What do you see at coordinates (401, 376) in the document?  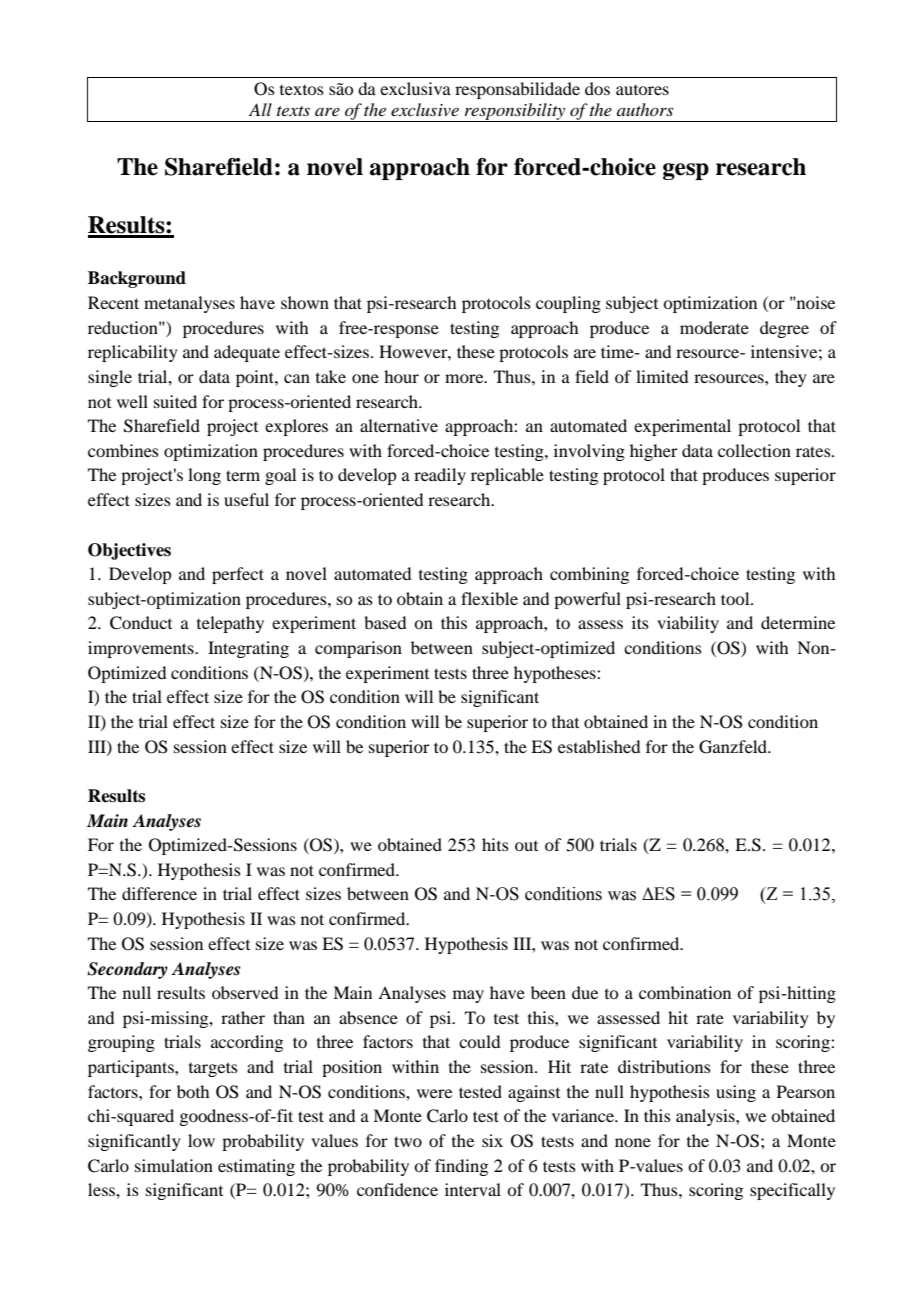 I see `hour` at bounding box center [401, 376].
